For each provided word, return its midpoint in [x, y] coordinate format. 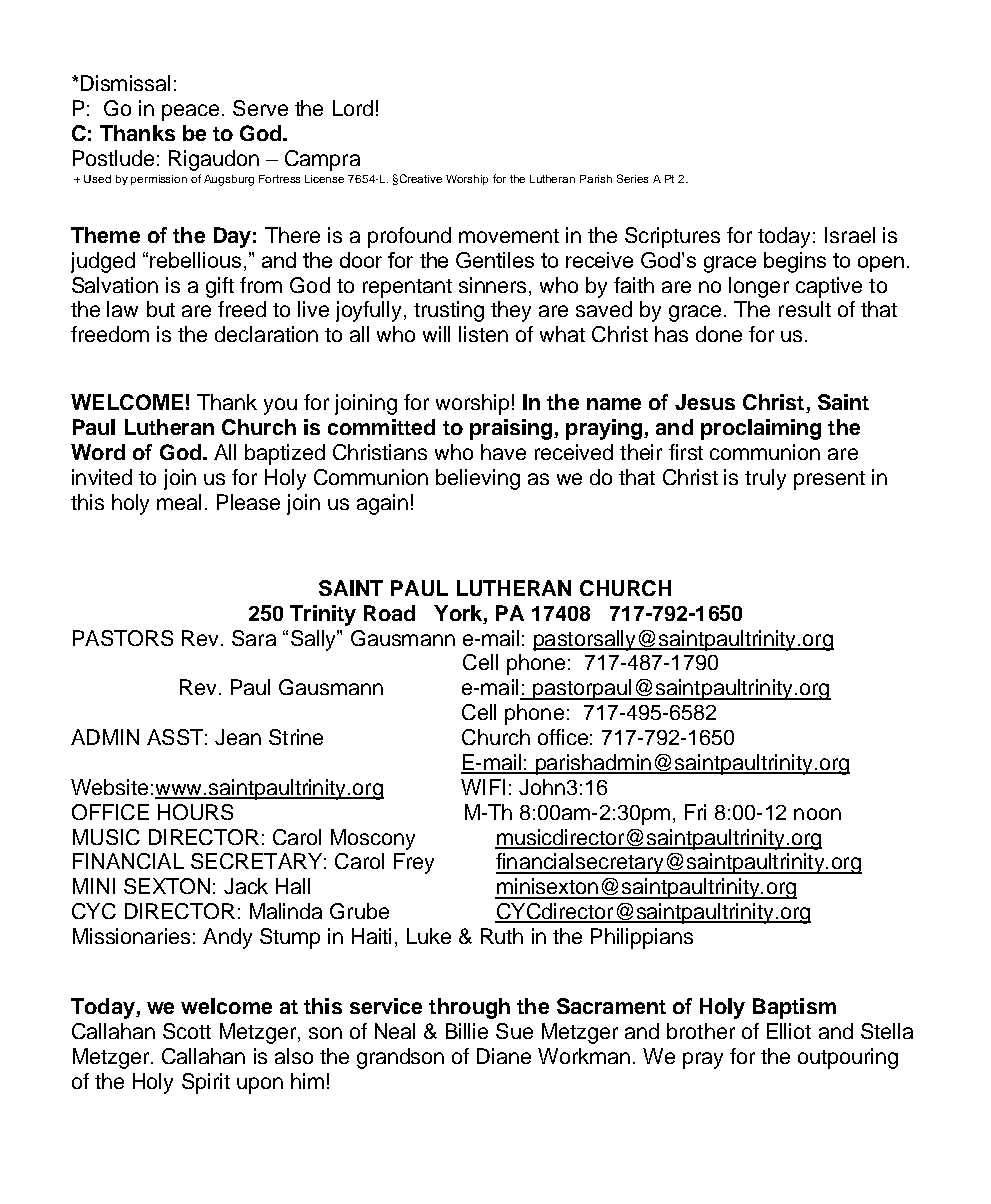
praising [511, 429]
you [280, 406]
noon [817, 814]
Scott [187, 1031]
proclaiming [761, 429]
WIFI [483, 787]
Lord [353, 108]
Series [632, 178]
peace [190, 112]
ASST [175, 737]
